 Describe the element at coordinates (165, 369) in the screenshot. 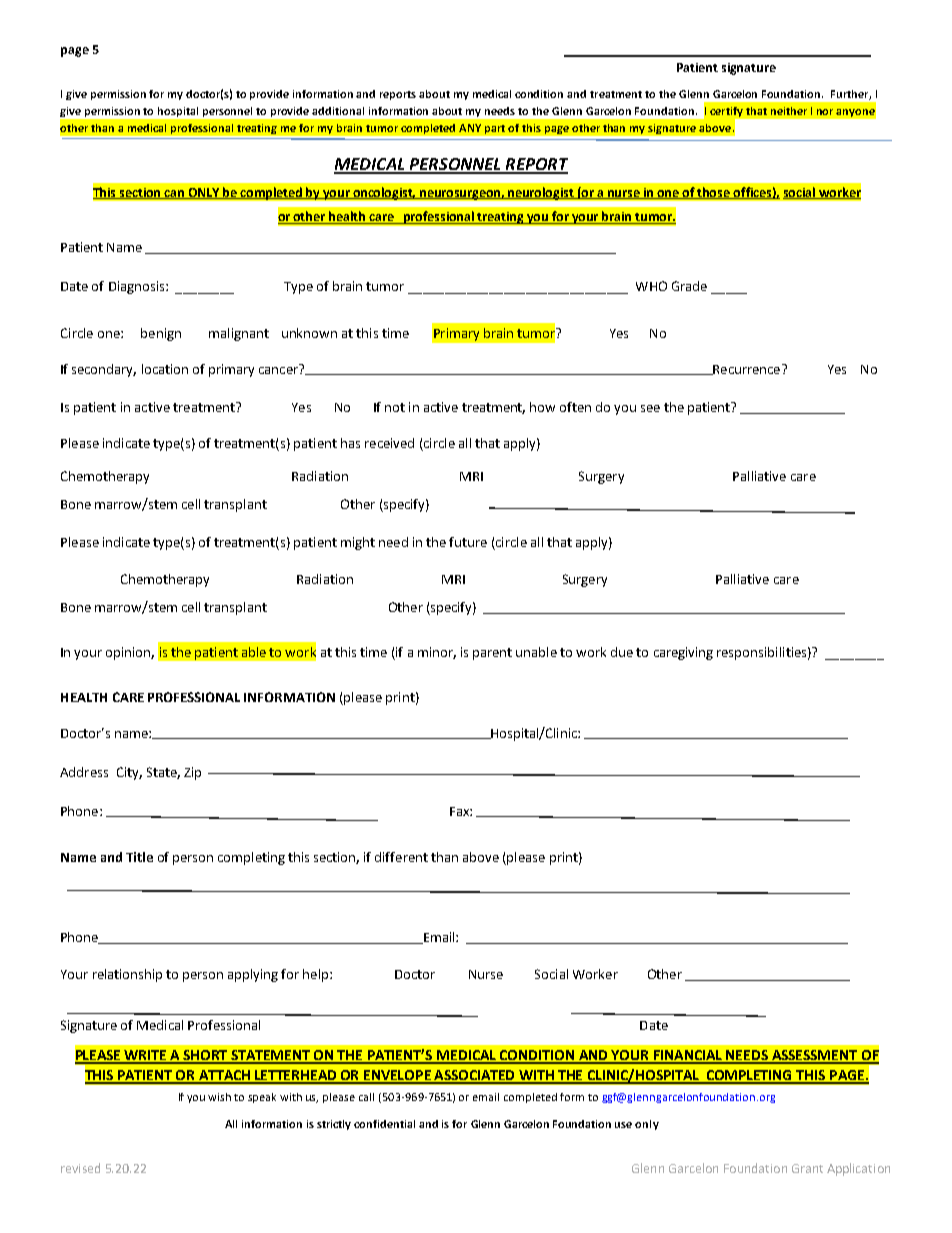

I see `location` at that location.
